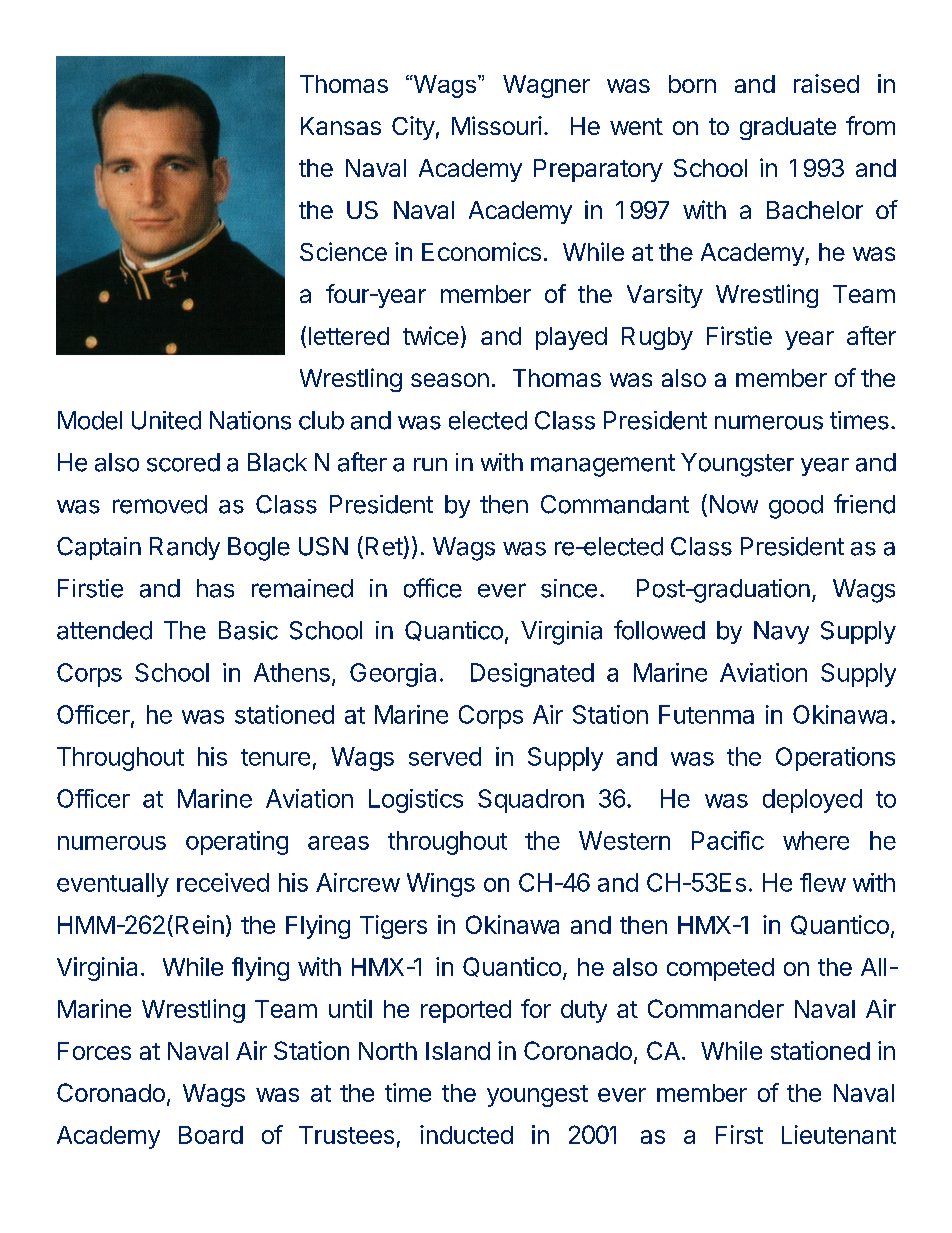 This screenshot has width=952, height=1233. What do you see at coordinates (788, 128) in the screenshot?
I see `graduate` at bounding box center [788, 128].
